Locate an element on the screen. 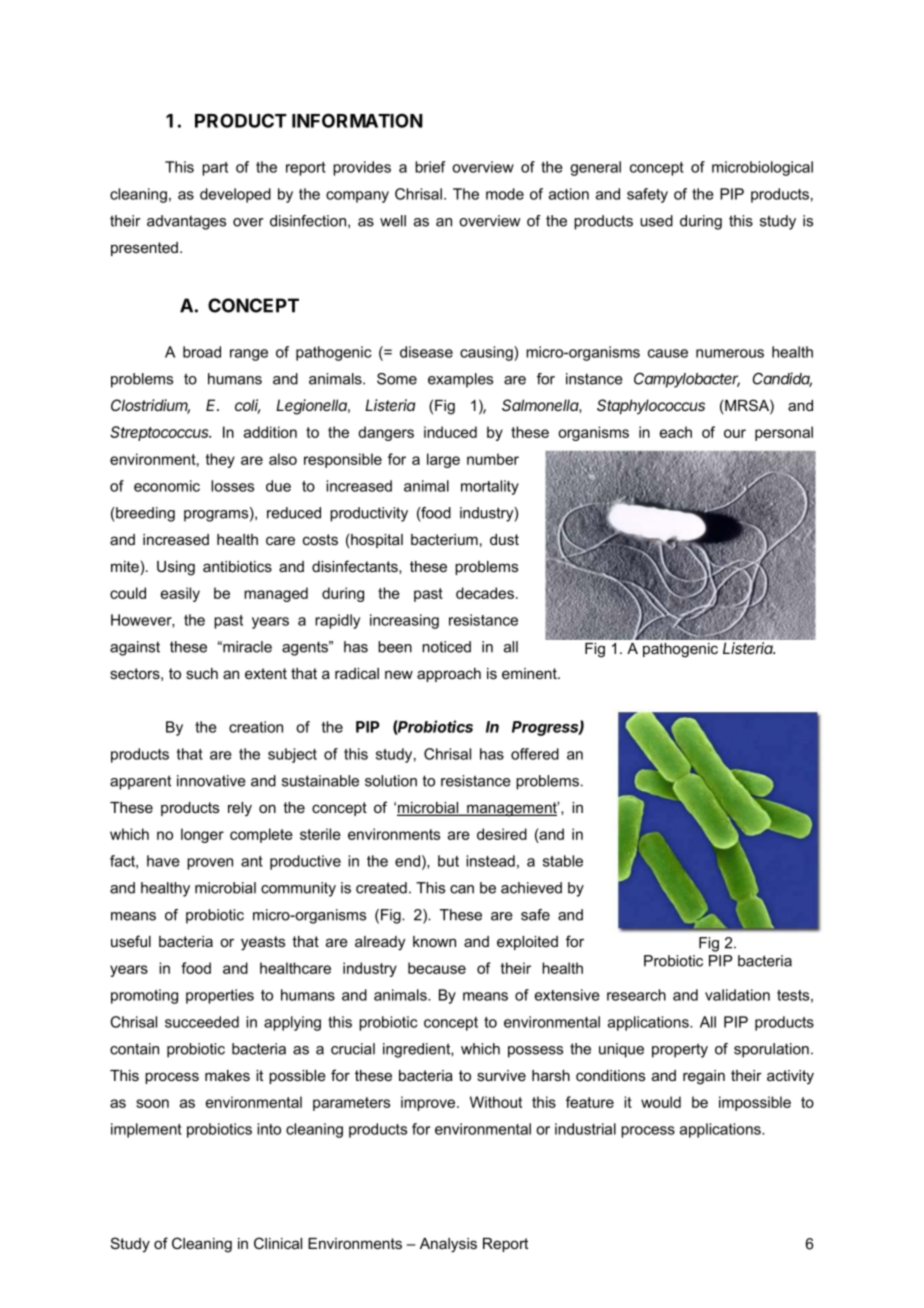  would is located at coordinates (661, 1102).
